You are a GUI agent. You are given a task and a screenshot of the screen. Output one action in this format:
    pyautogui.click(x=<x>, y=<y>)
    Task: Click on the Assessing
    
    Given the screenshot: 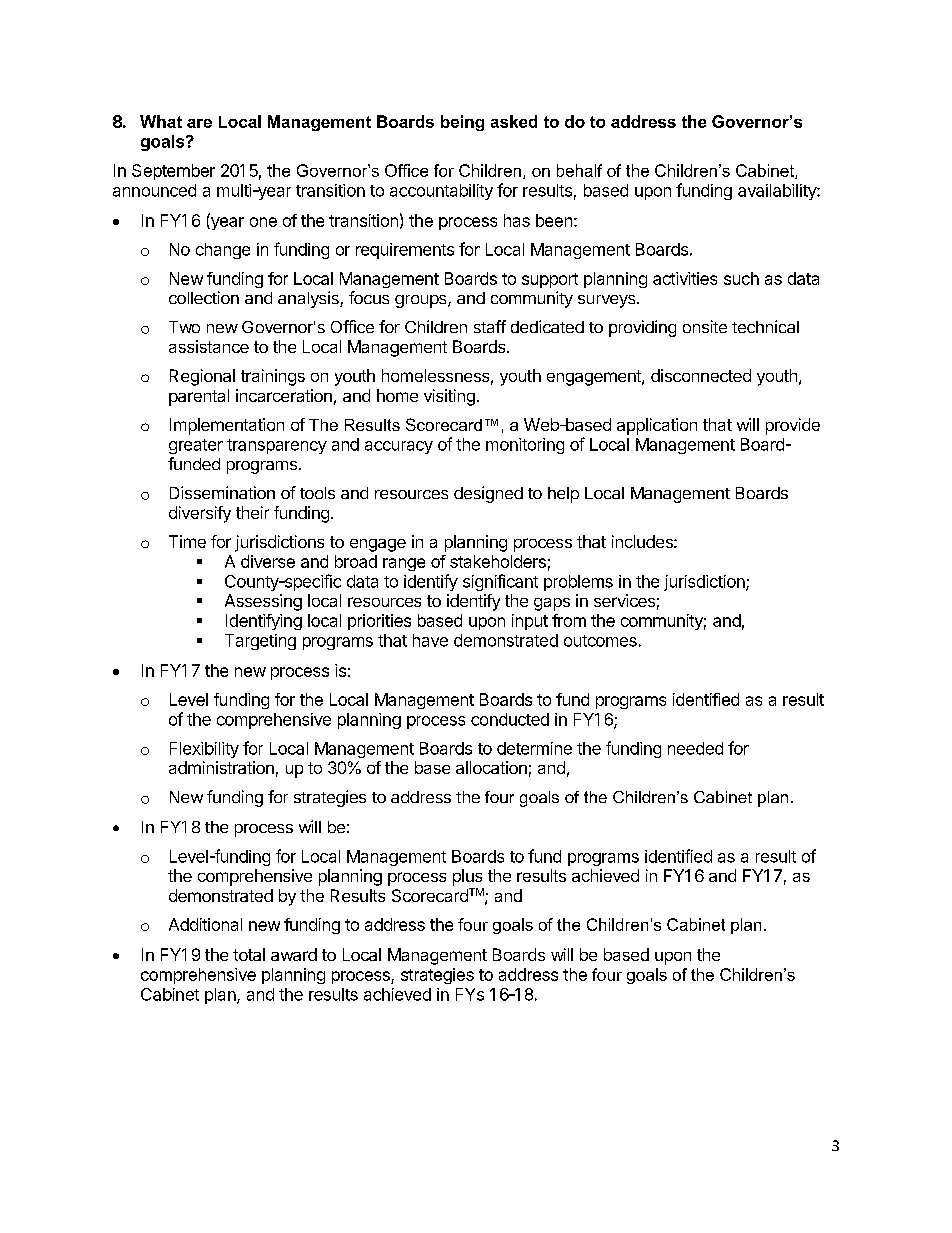 What is the action you would take?
    pyautogui.click(x=263, y=602)
